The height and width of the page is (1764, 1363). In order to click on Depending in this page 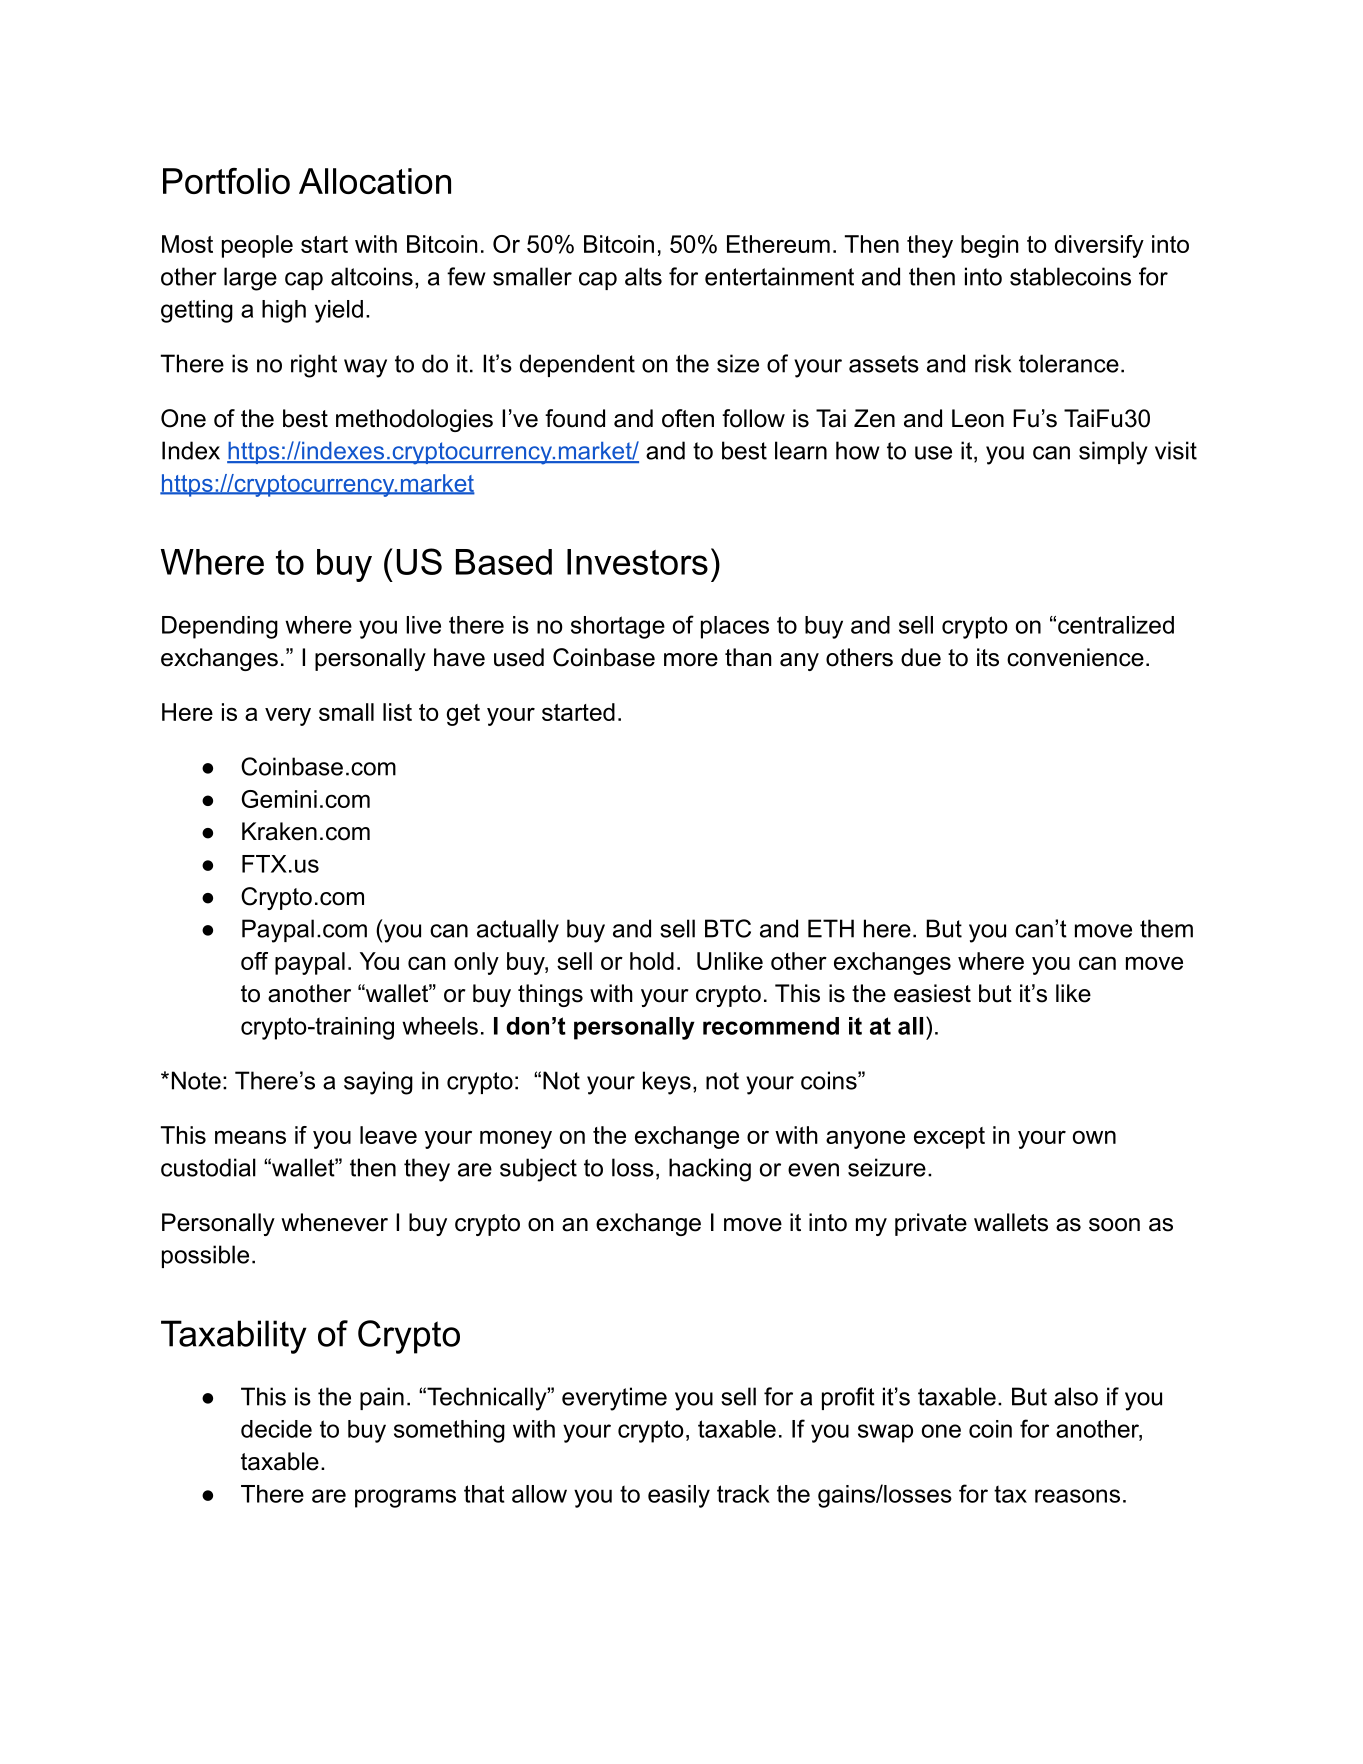, I will do `click(220, 627)`.
